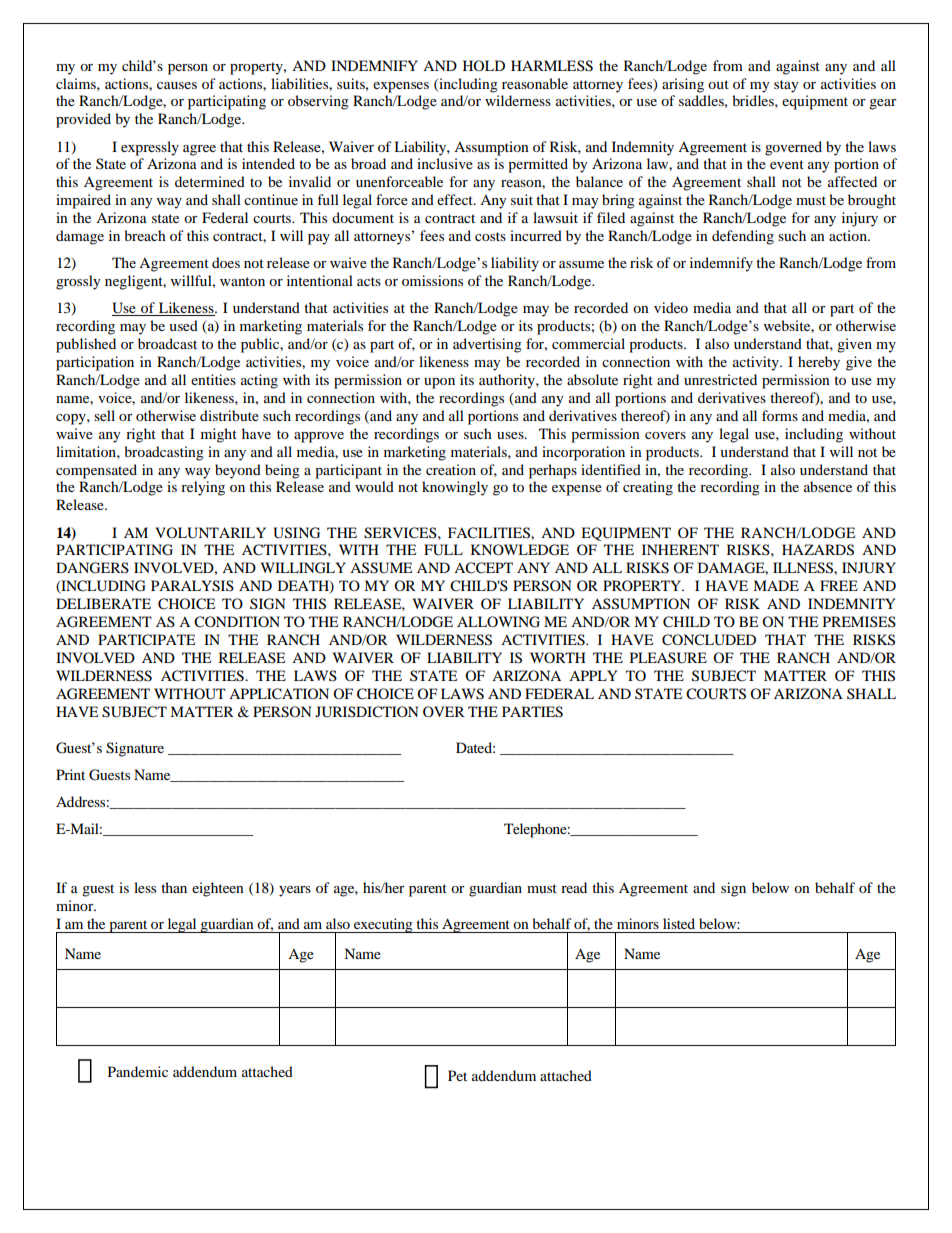 The image size is (952, 1233). What do you see at coordinates (192, 586) in the screenshot?
I see `PARALYSIS` at bounding box center [192, 586].
